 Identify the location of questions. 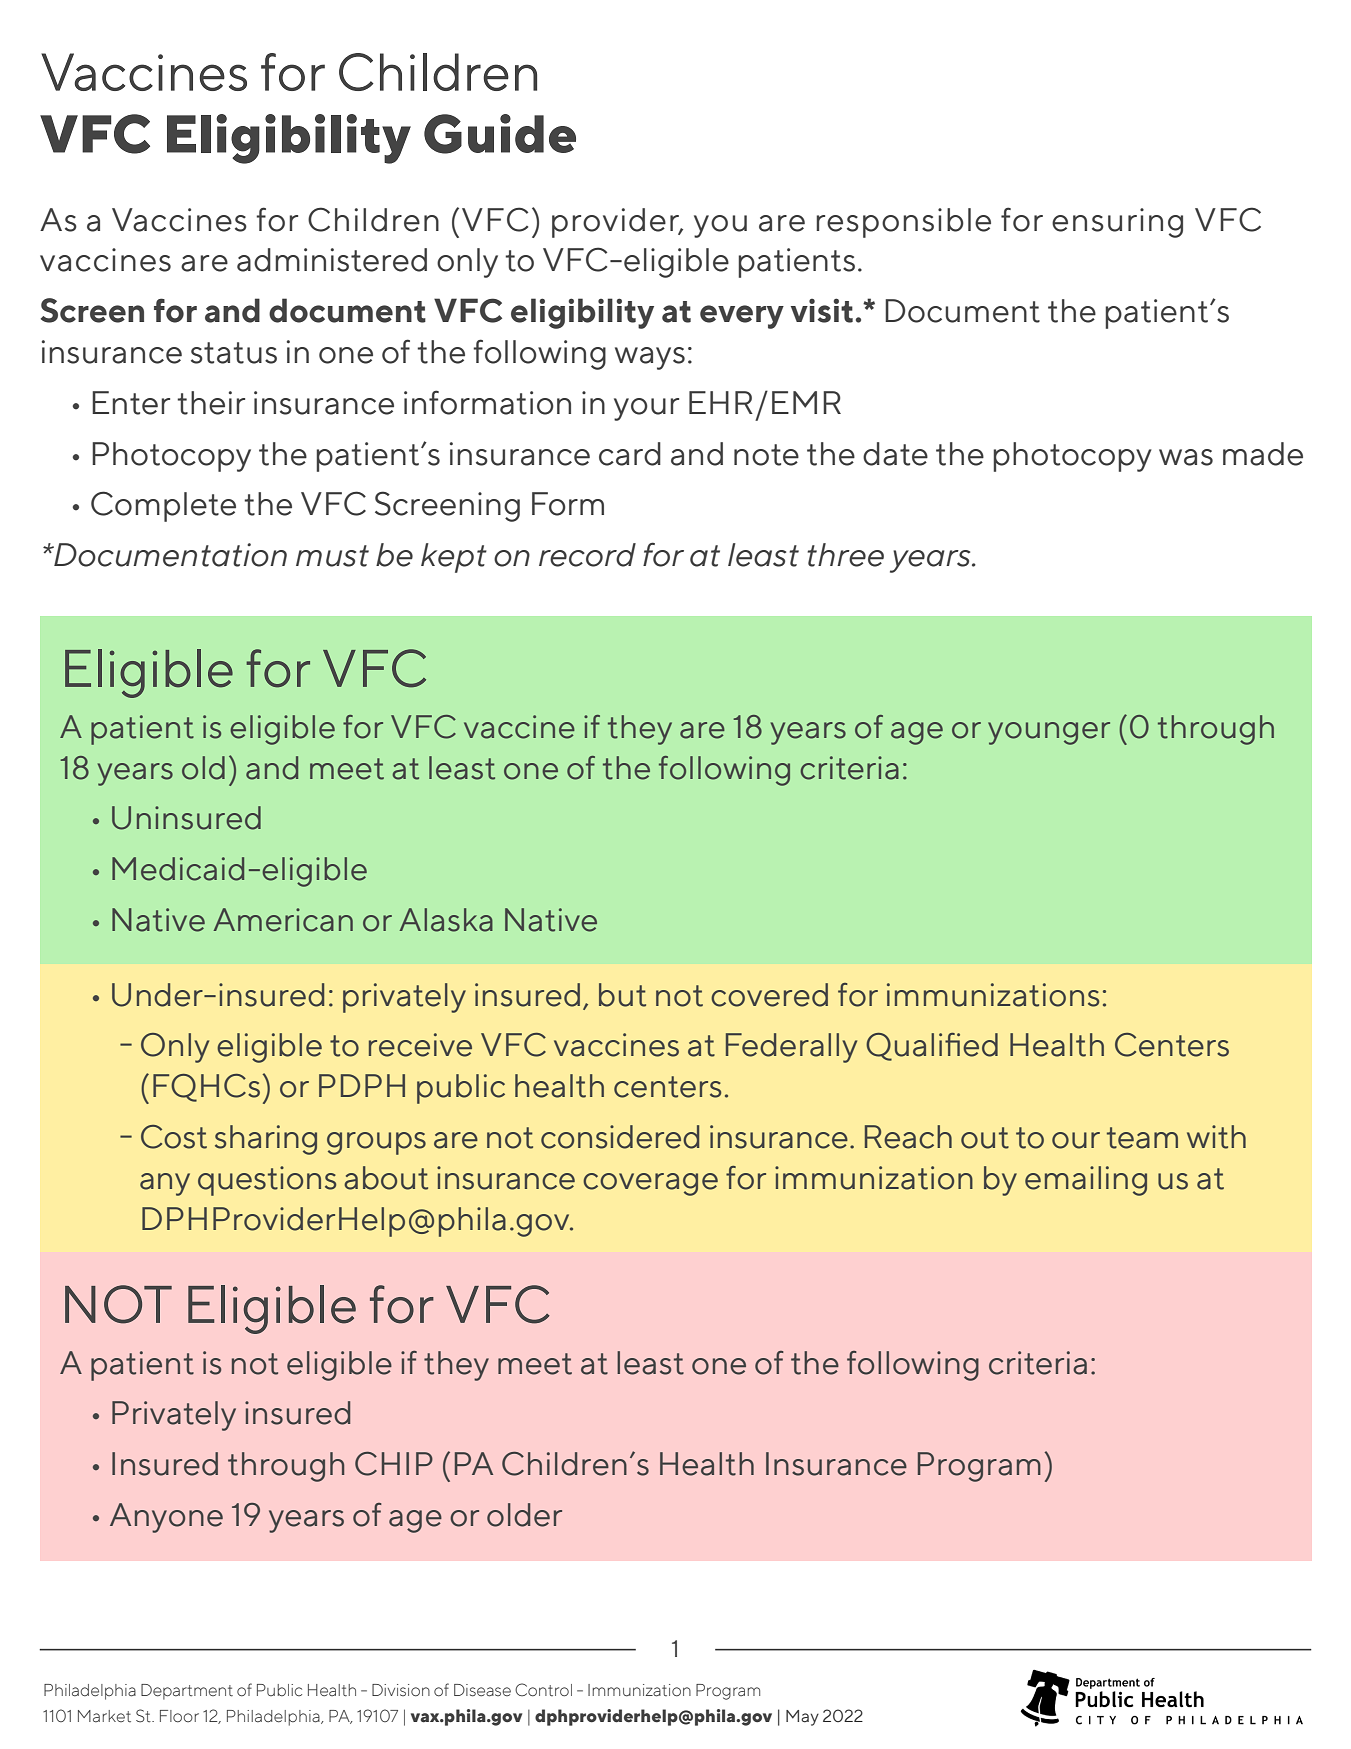
(267, 1181).
